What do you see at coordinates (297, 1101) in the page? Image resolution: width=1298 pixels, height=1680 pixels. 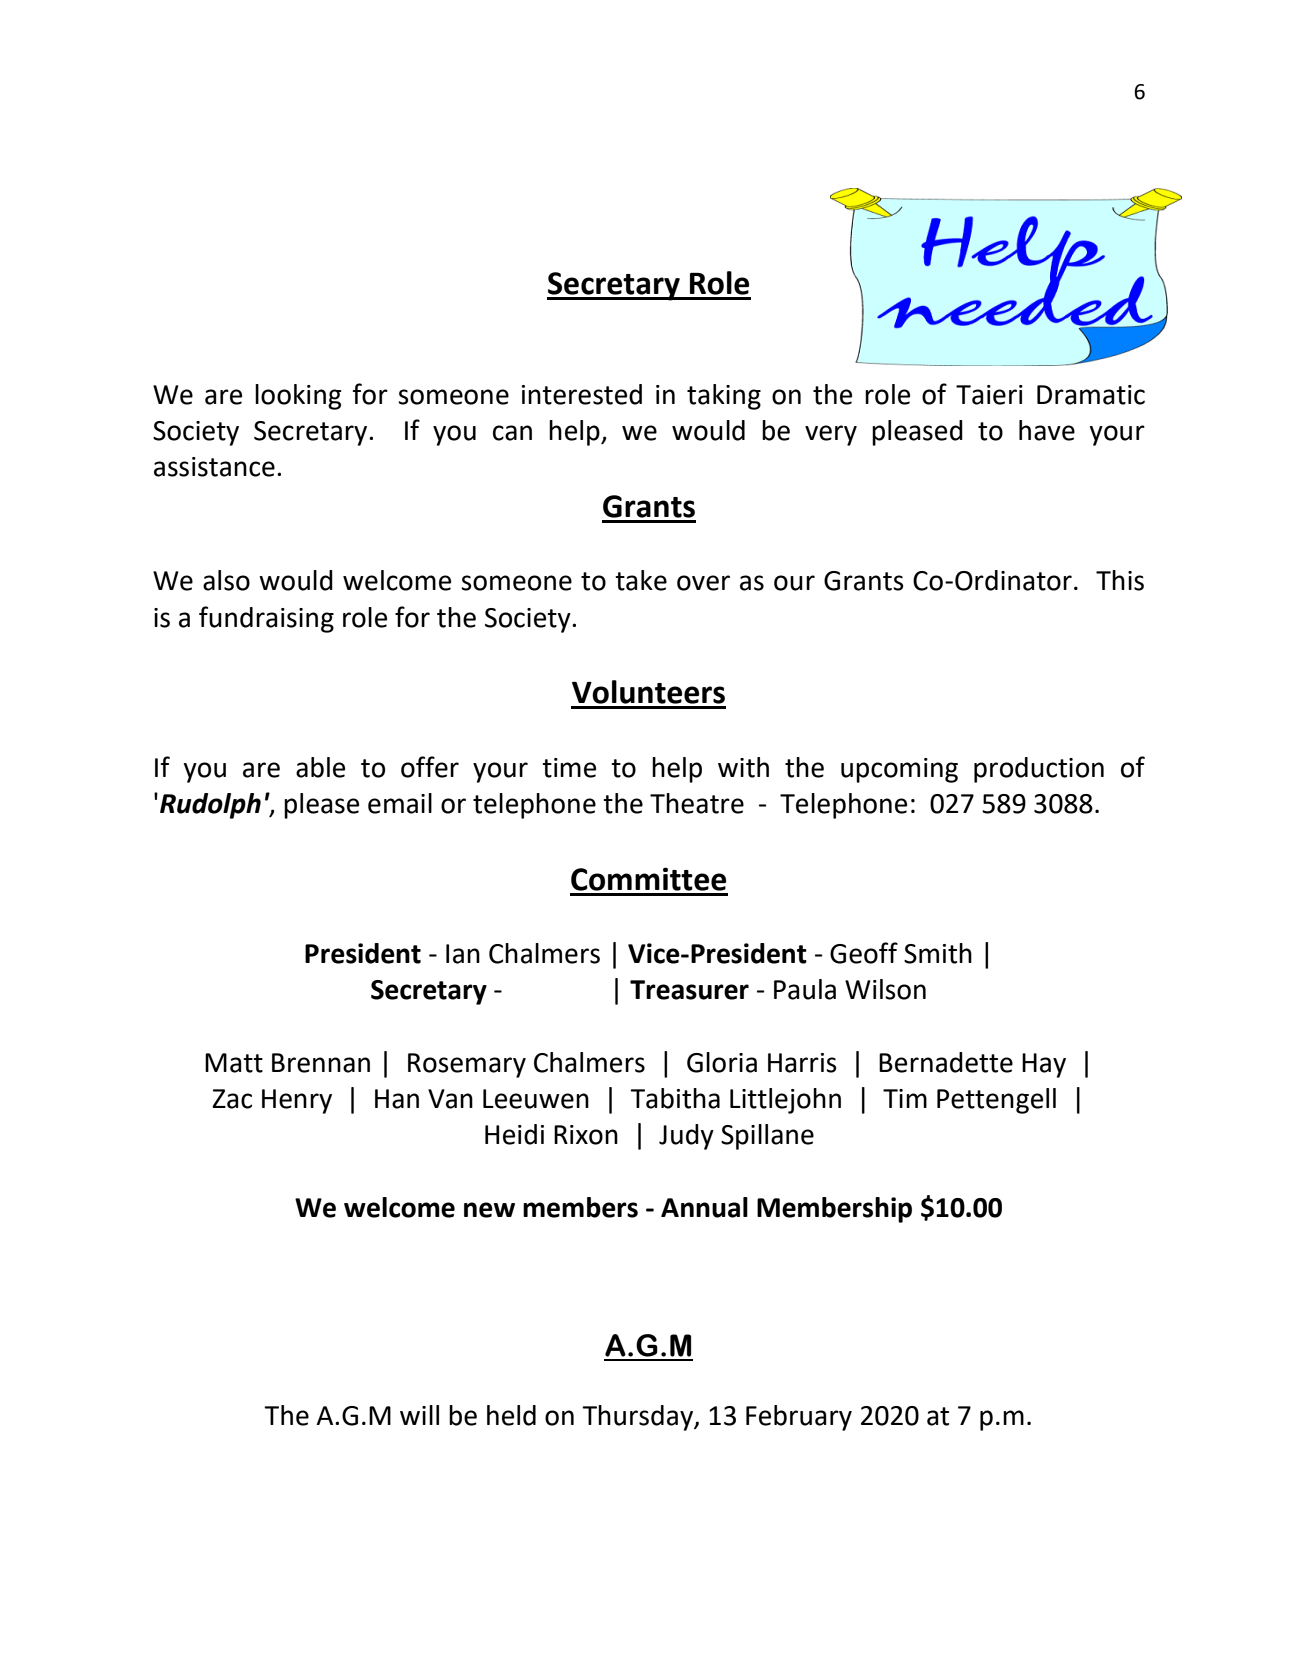 I see `Henry` at bounding box center [297, 1101].
